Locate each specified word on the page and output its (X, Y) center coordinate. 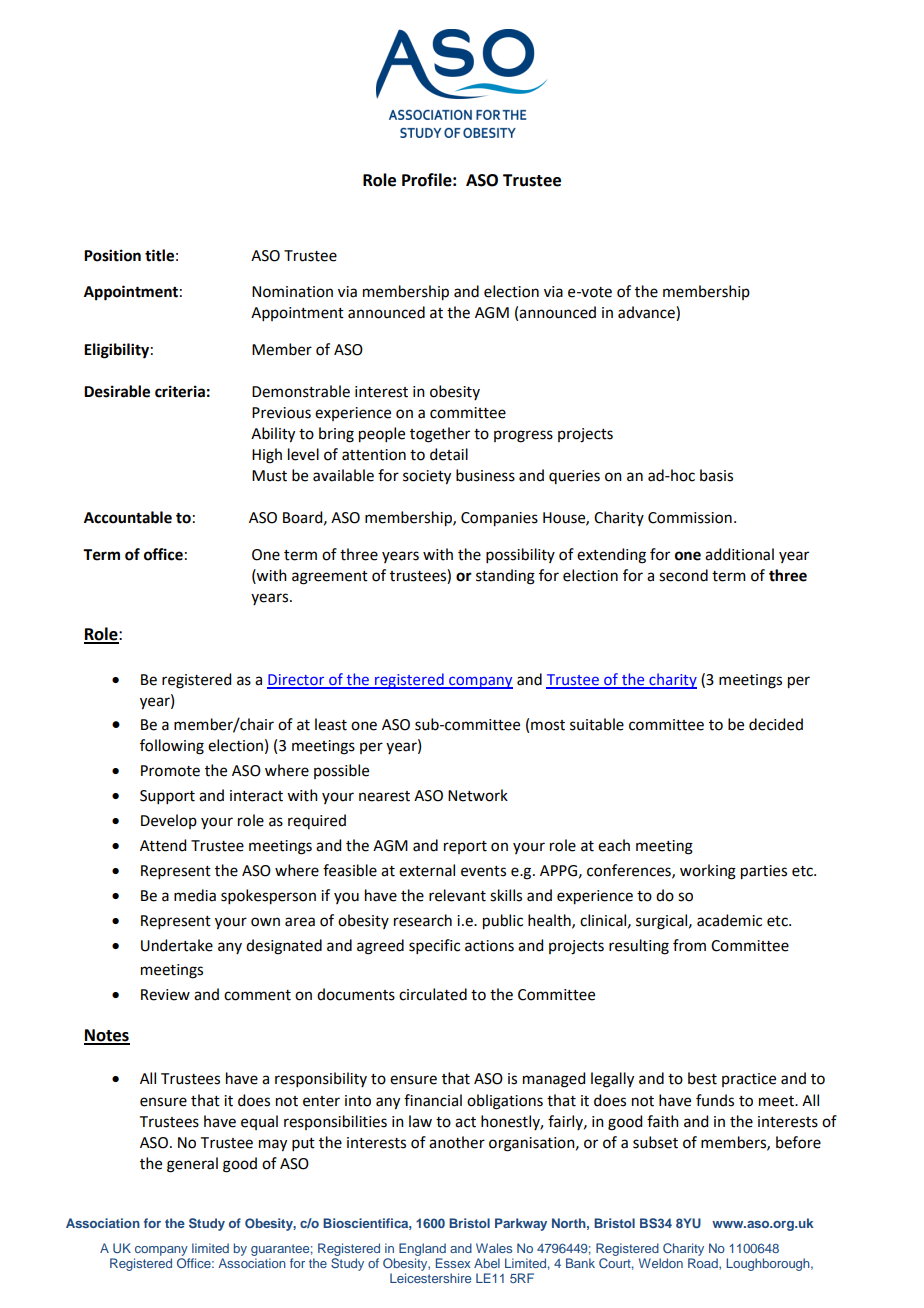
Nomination (292, 292)
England (422, 1249)
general (192, 1165)
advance (647, 313)
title (159, 255)
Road (704, 1263)
